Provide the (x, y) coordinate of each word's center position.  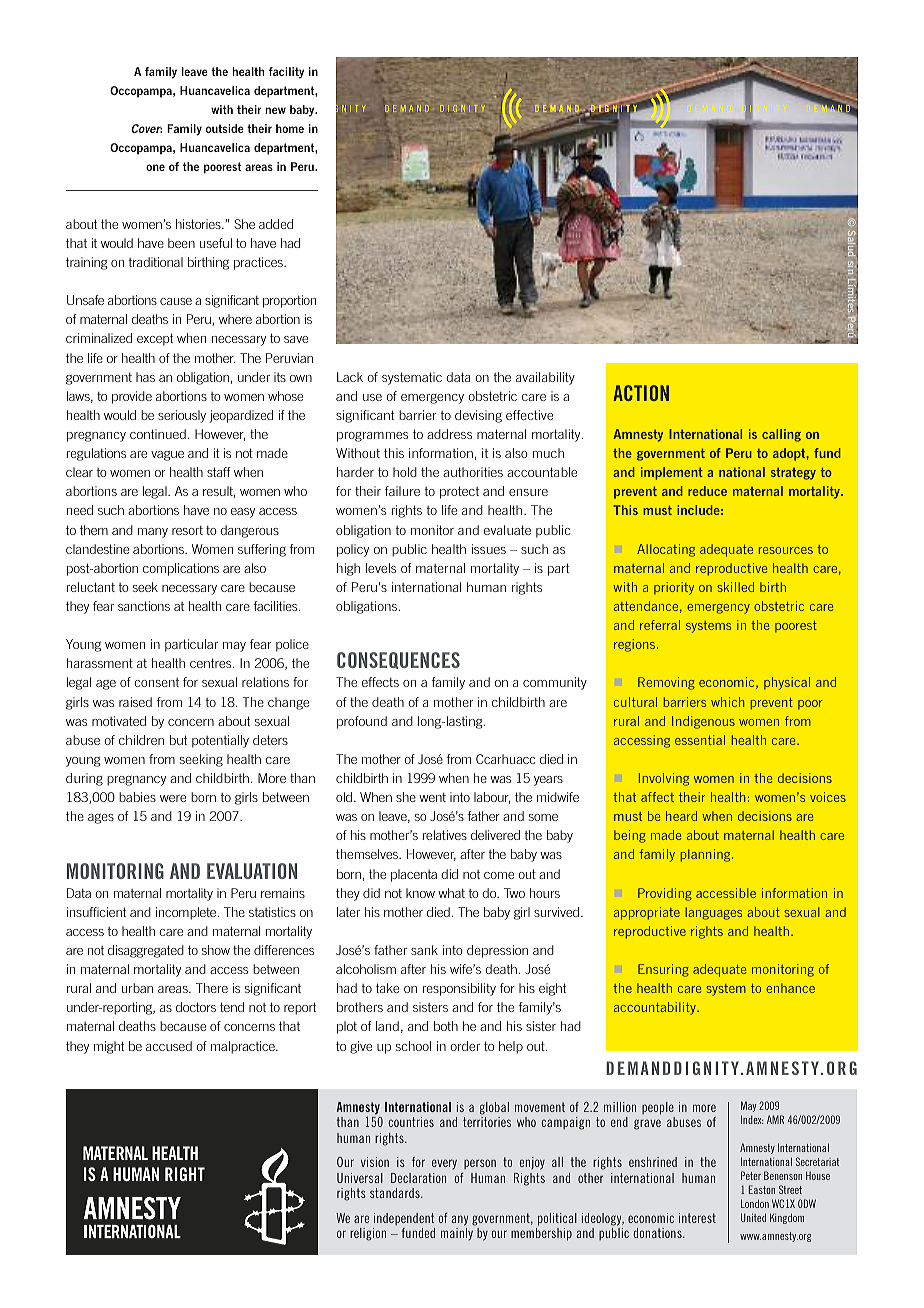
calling (781, 435)
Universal (360, 1178)
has (145, 377)
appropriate (647, 913)
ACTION (641, 393)
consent (156, 682)
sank (424, 950)
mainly (457, 1234)
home (290, 128)
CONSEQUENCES (398, 660)
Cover (146, 128)
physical (787, 683)
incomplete (187, 913)
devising (478, 416)
